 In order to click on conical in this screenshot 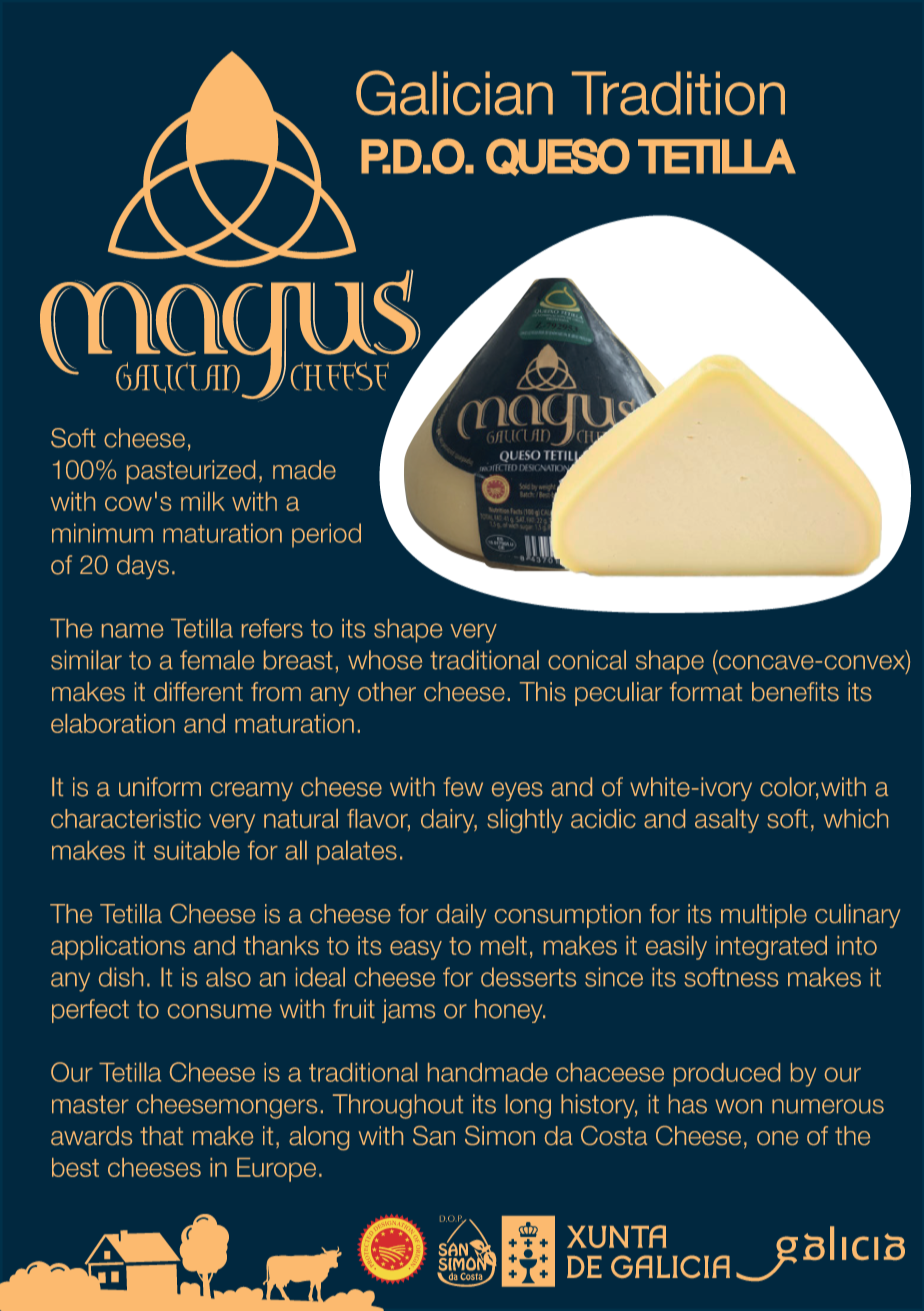, I will do `click(587, 660)`.
